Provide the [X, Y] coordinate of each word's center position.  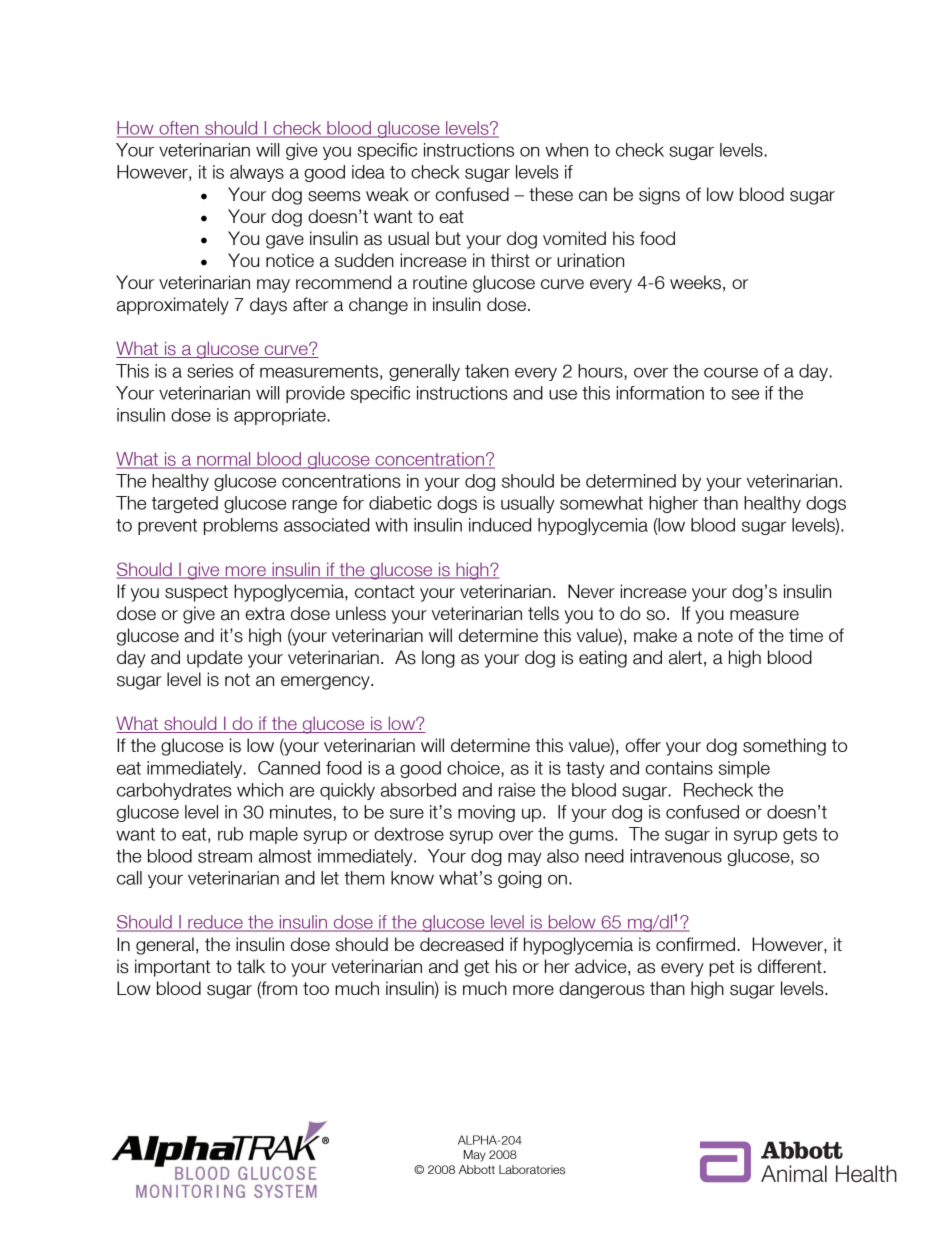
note [715, 635]
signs [659, 196]
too [316, 988]
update [215, 659]
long [438, 659]
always [257, 173]
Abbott [477, 1169]
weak [387, 194]
